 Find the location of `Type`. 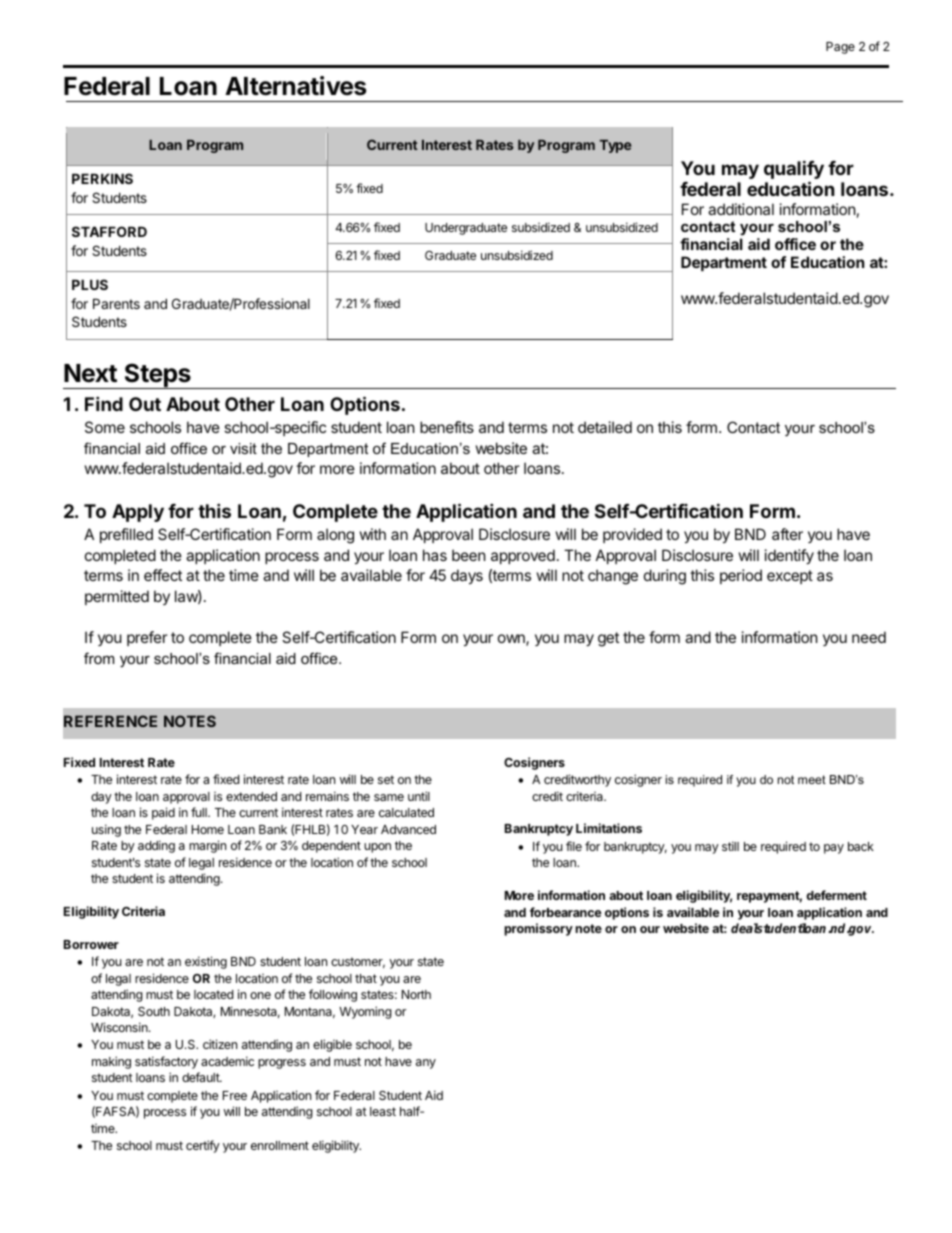

Type is located at coordinates (615, 146).
